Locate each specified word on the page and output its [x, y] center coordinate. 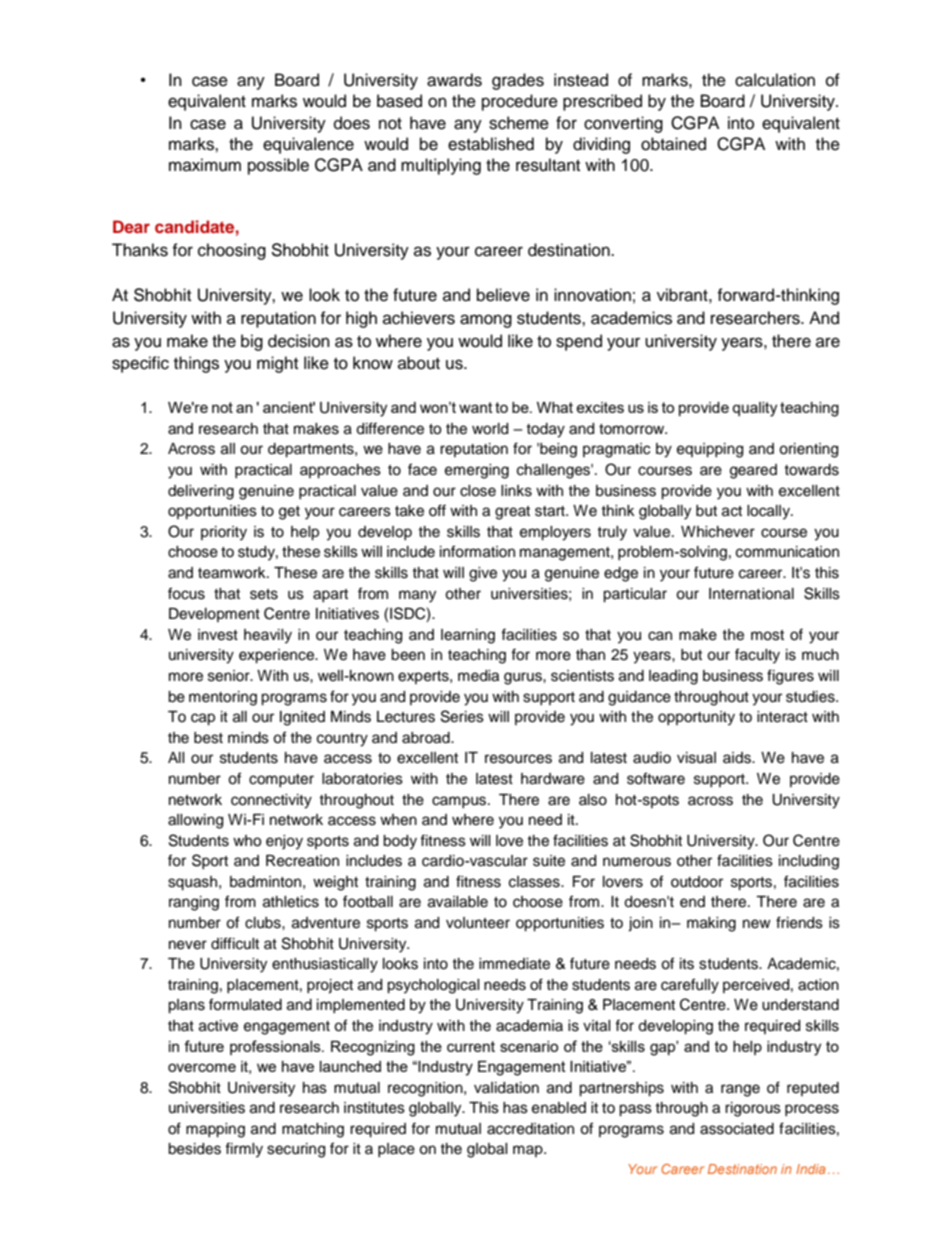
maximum [205, 165]
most [767, 635]
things [196, 364]
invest [218, 635]
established [491, 144]
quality [754, 409]
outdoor [697, 882]
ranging [194, 903]
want [476, 407]
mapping [215, 1130]
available [458, 902]
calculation [775, 80]
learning [468, 636]
